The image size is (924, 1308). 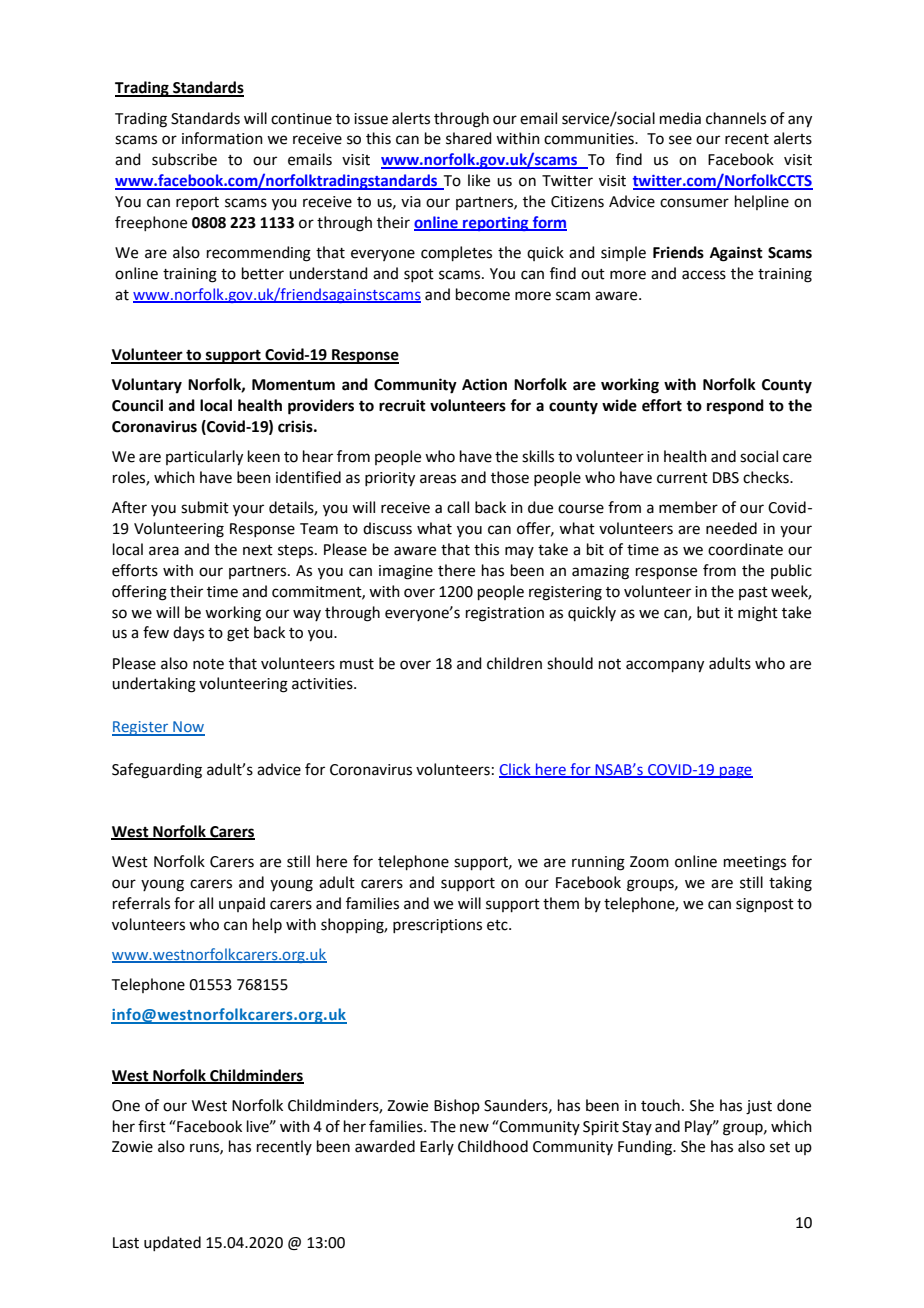 What do you see at coordinates (458, 507) in the image?
I see `call` at bounding box center [458, 507].
